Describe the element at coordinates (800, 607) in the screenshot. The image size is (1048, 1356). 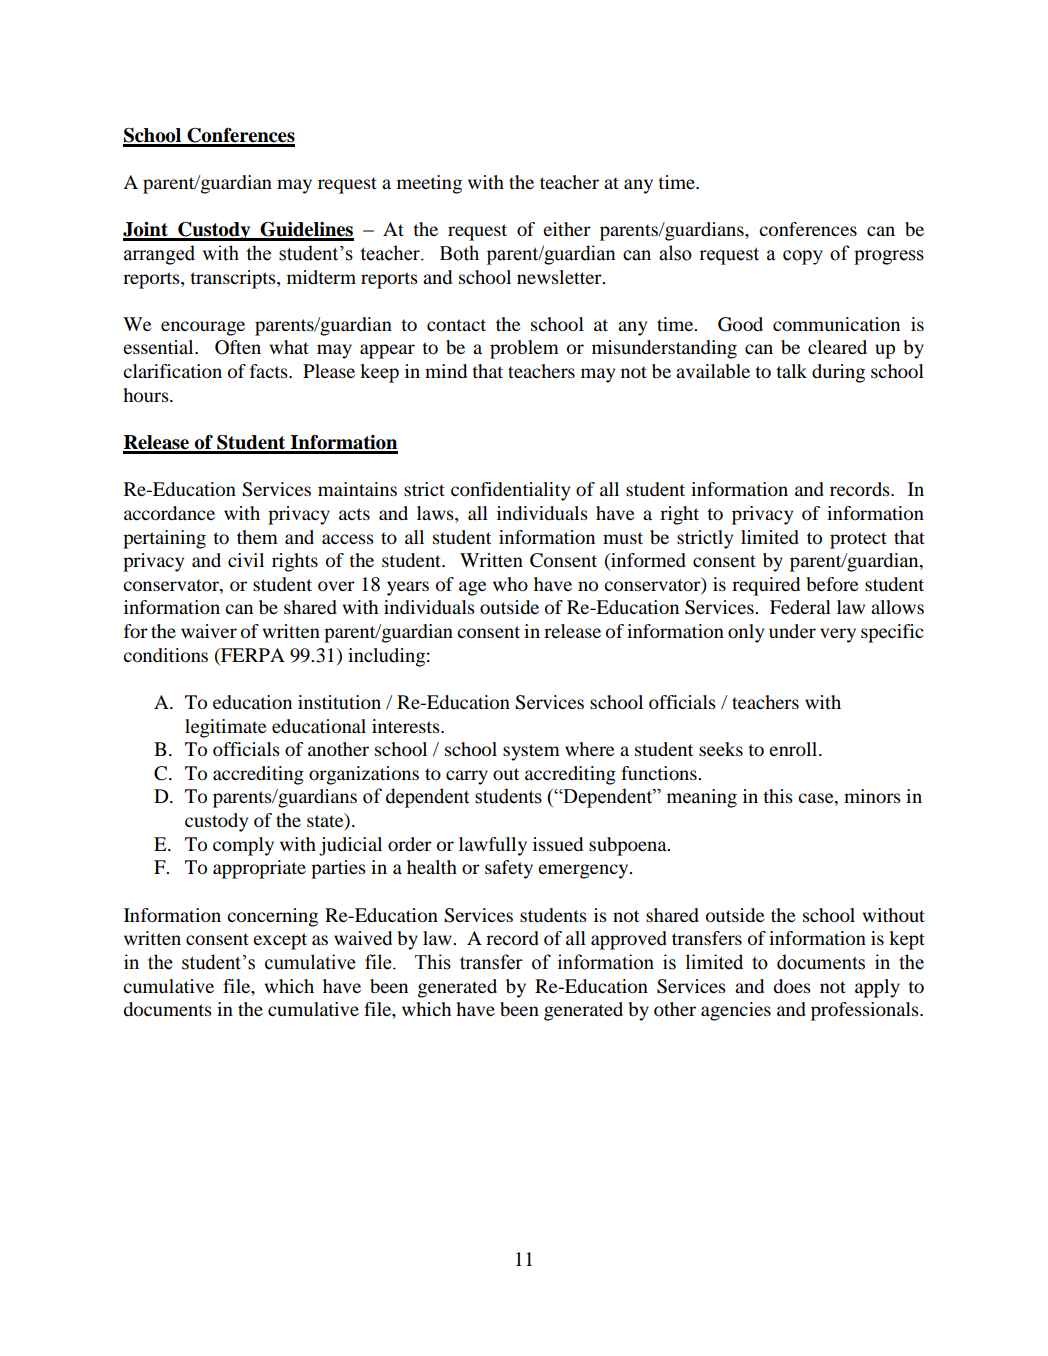
I see `Federal` at that location.
